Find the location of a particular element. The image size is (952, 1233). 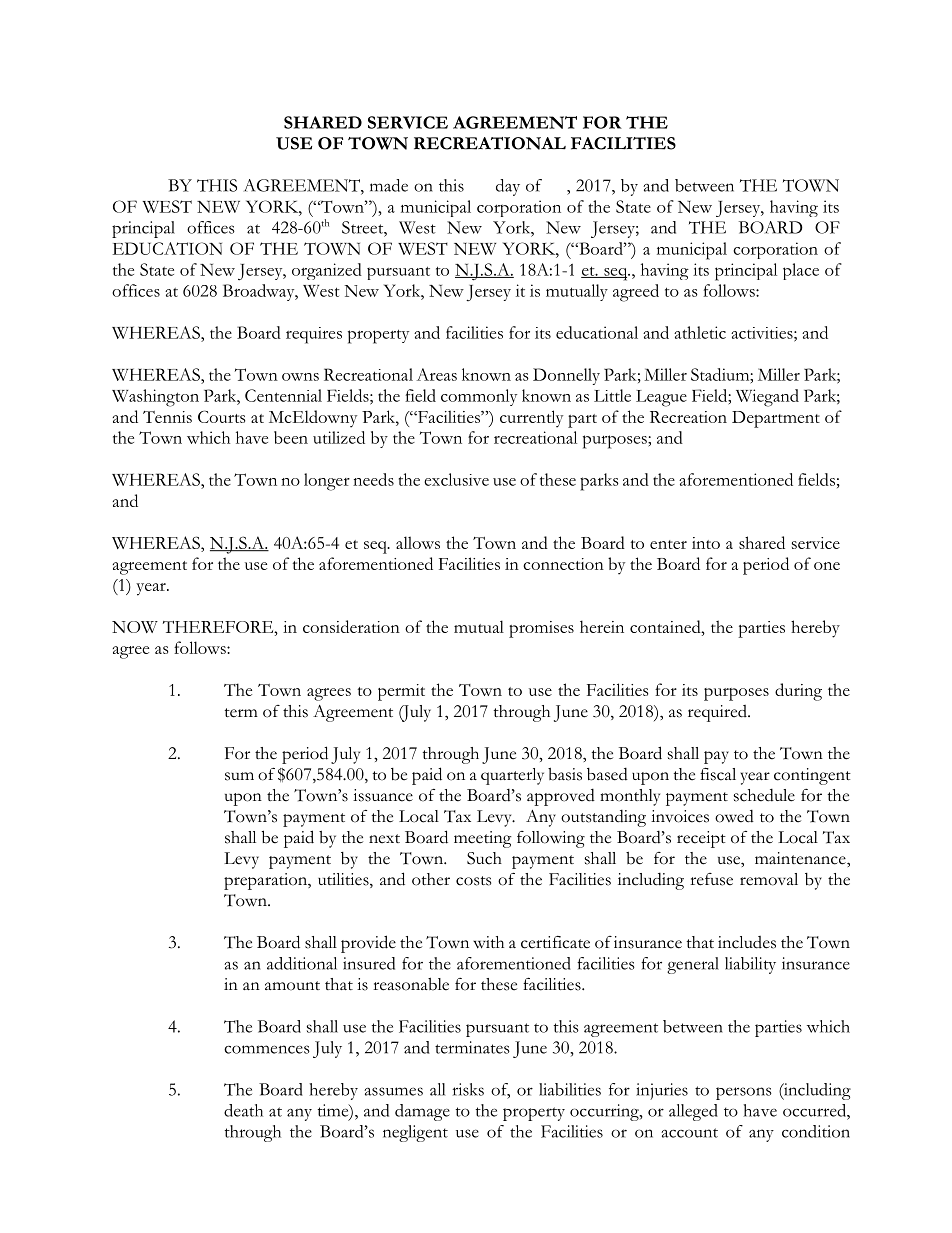

place is located at coordinates (801, 271).
